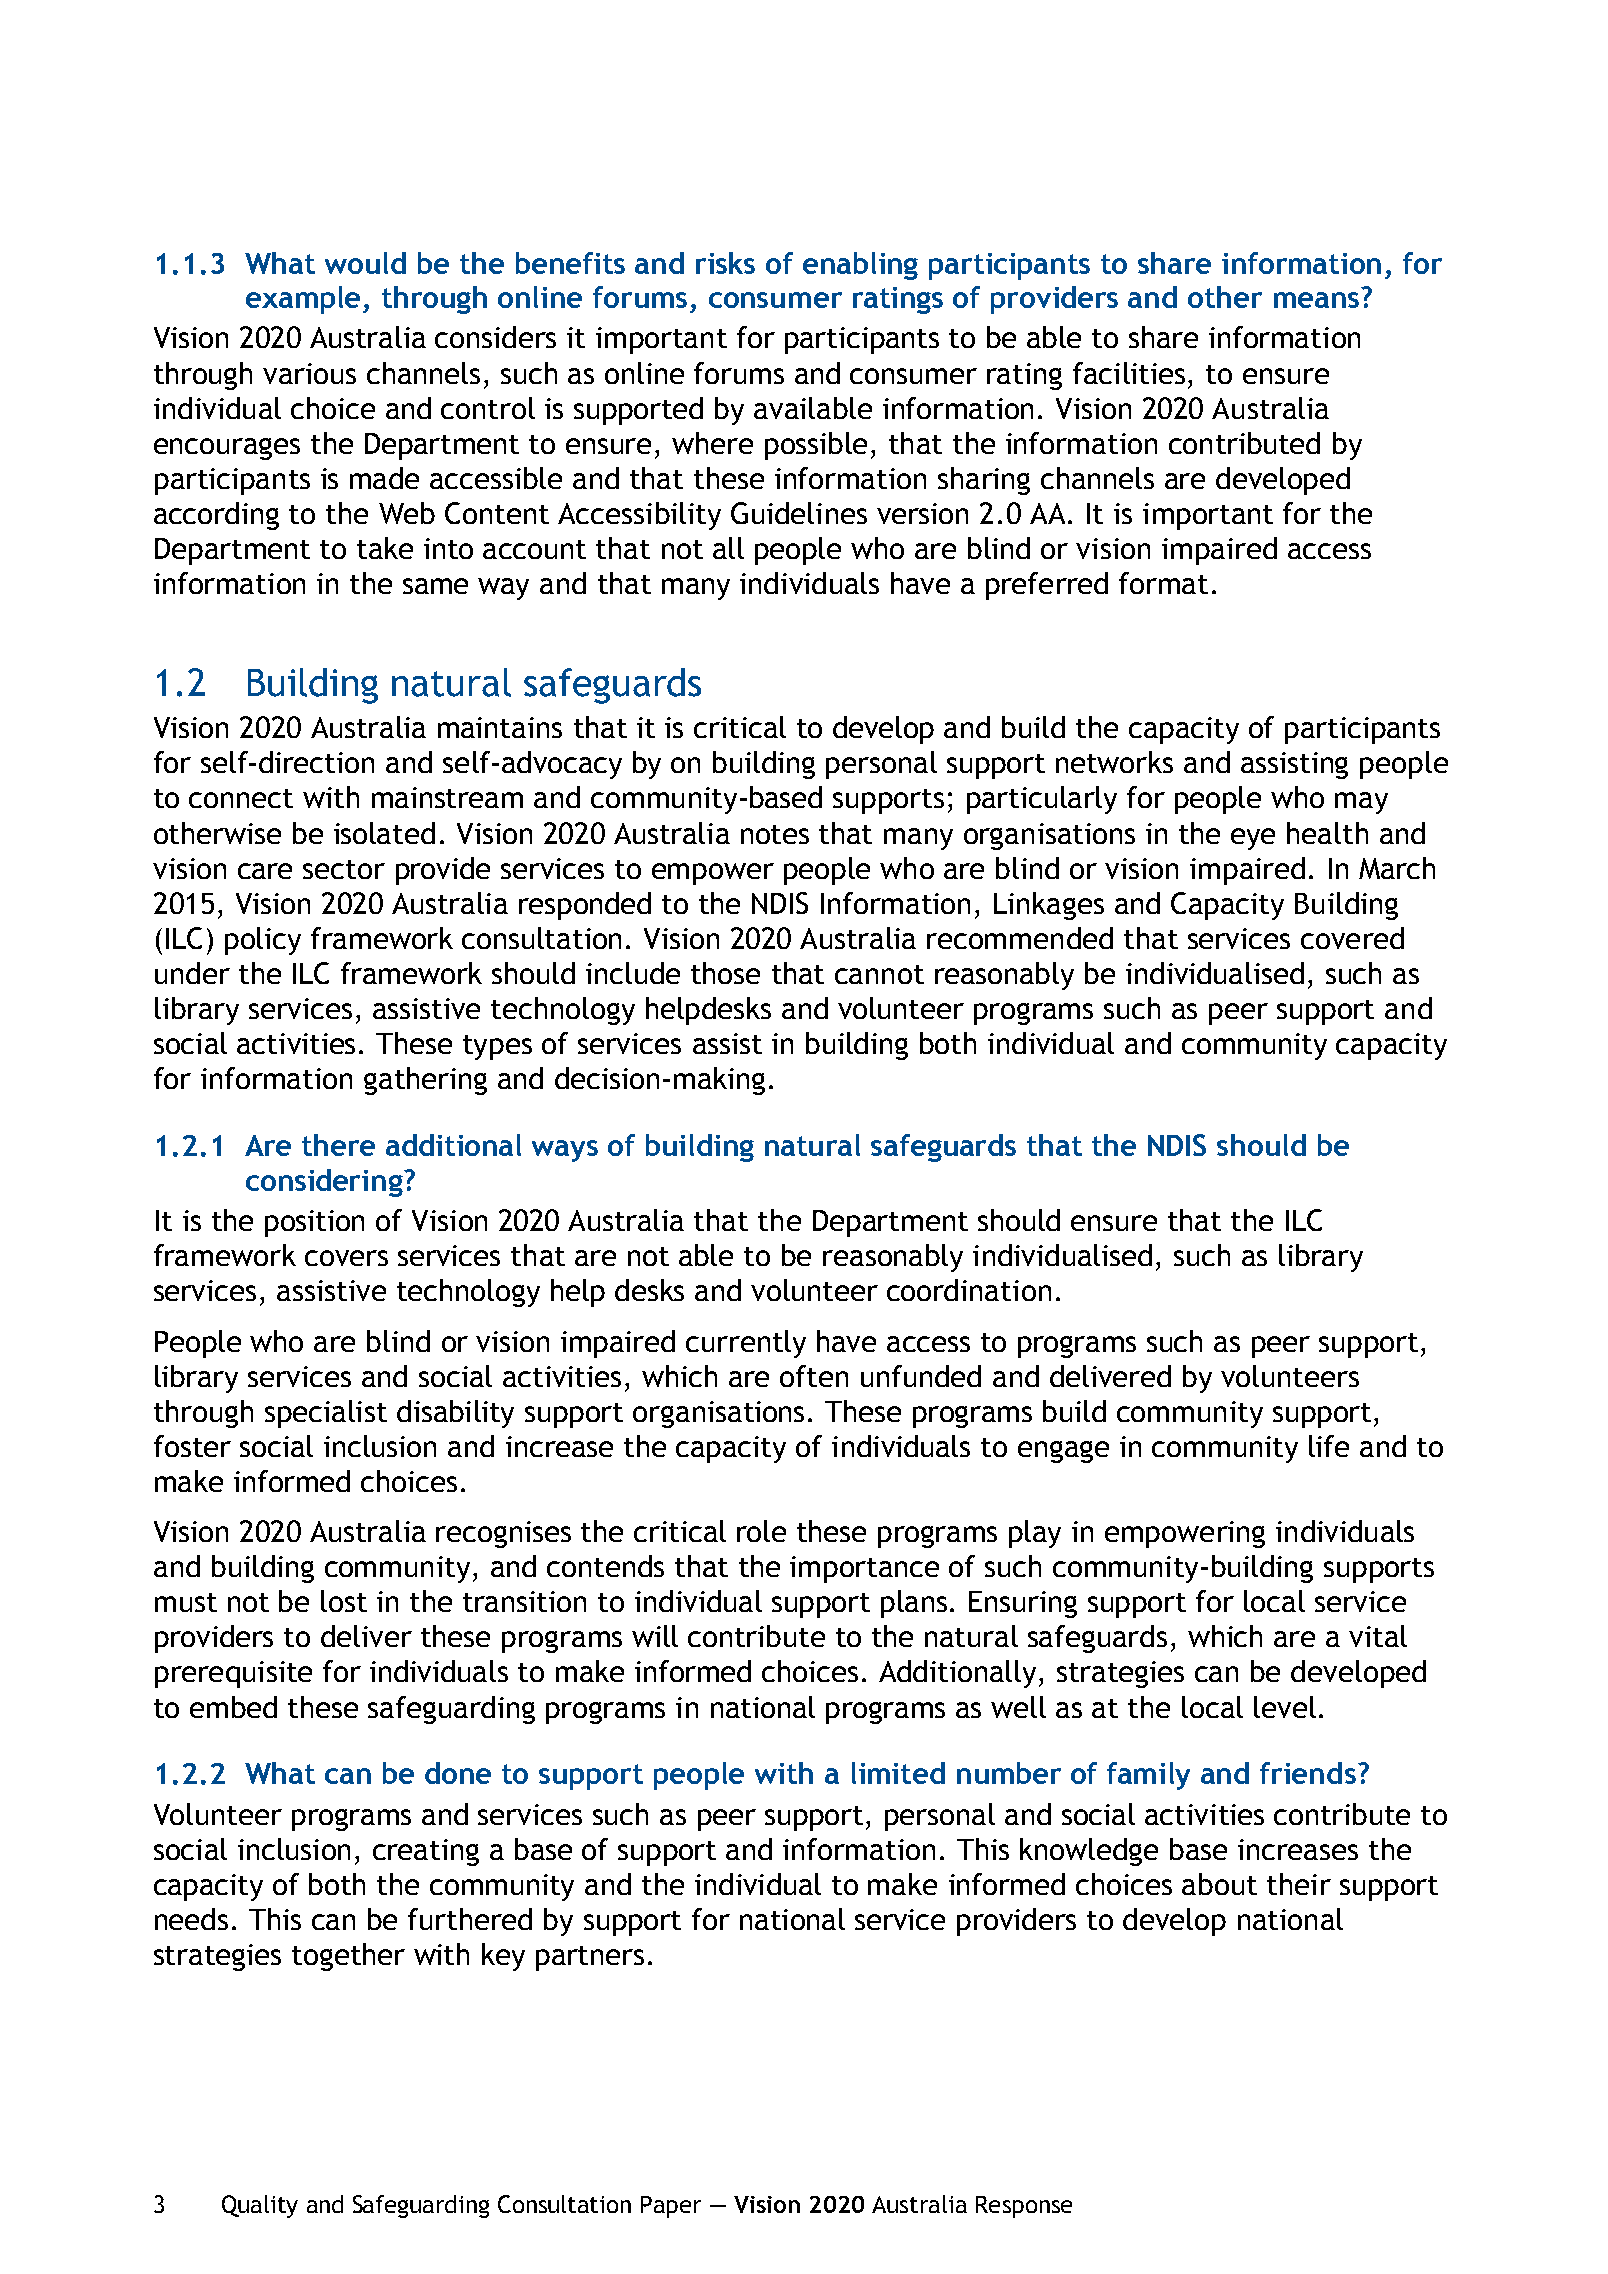 This image has width=1608, height=2274. I want to click on Quality, so click(260, 2206).
